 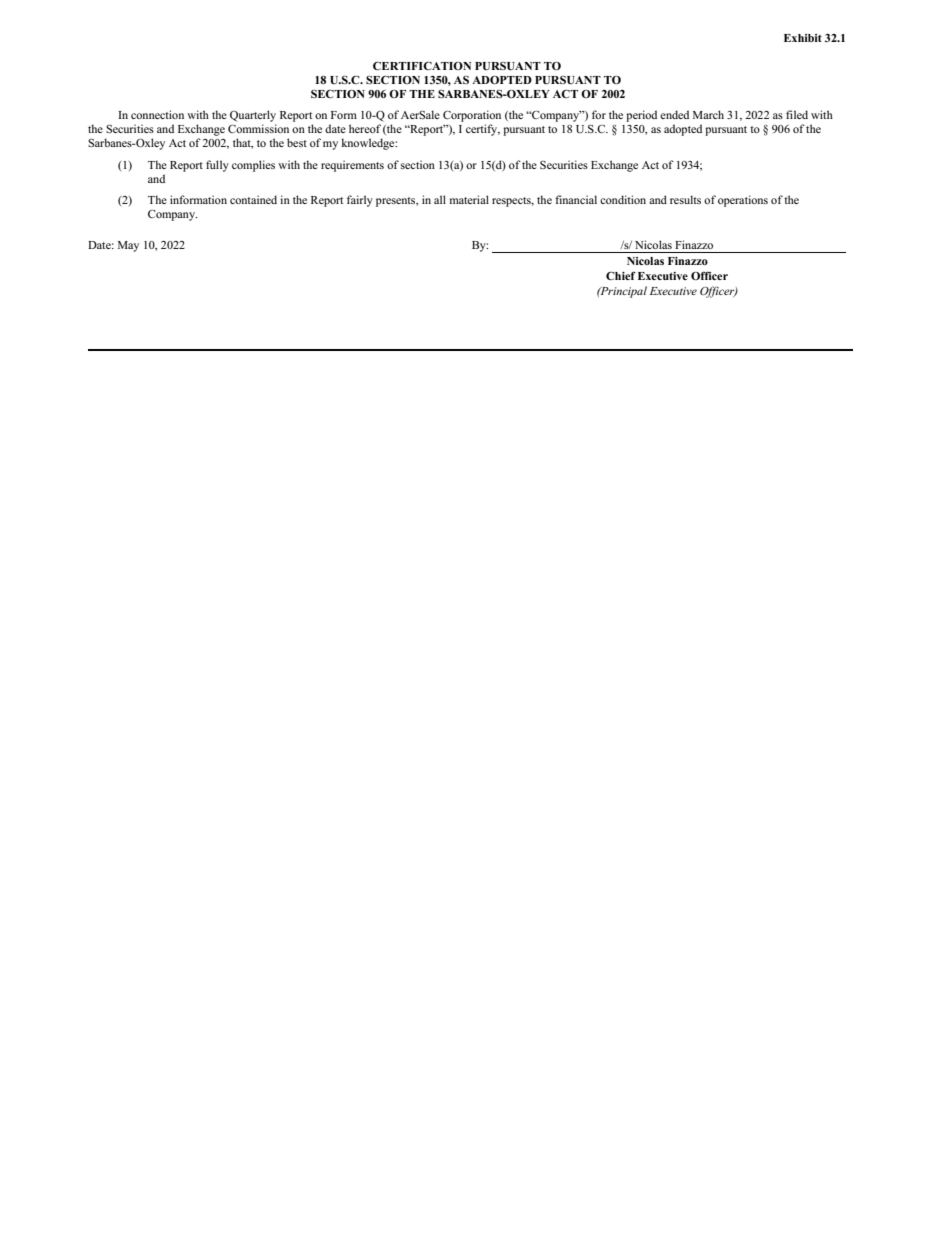 I want to click on Chief, so click(x=621, y=275).
